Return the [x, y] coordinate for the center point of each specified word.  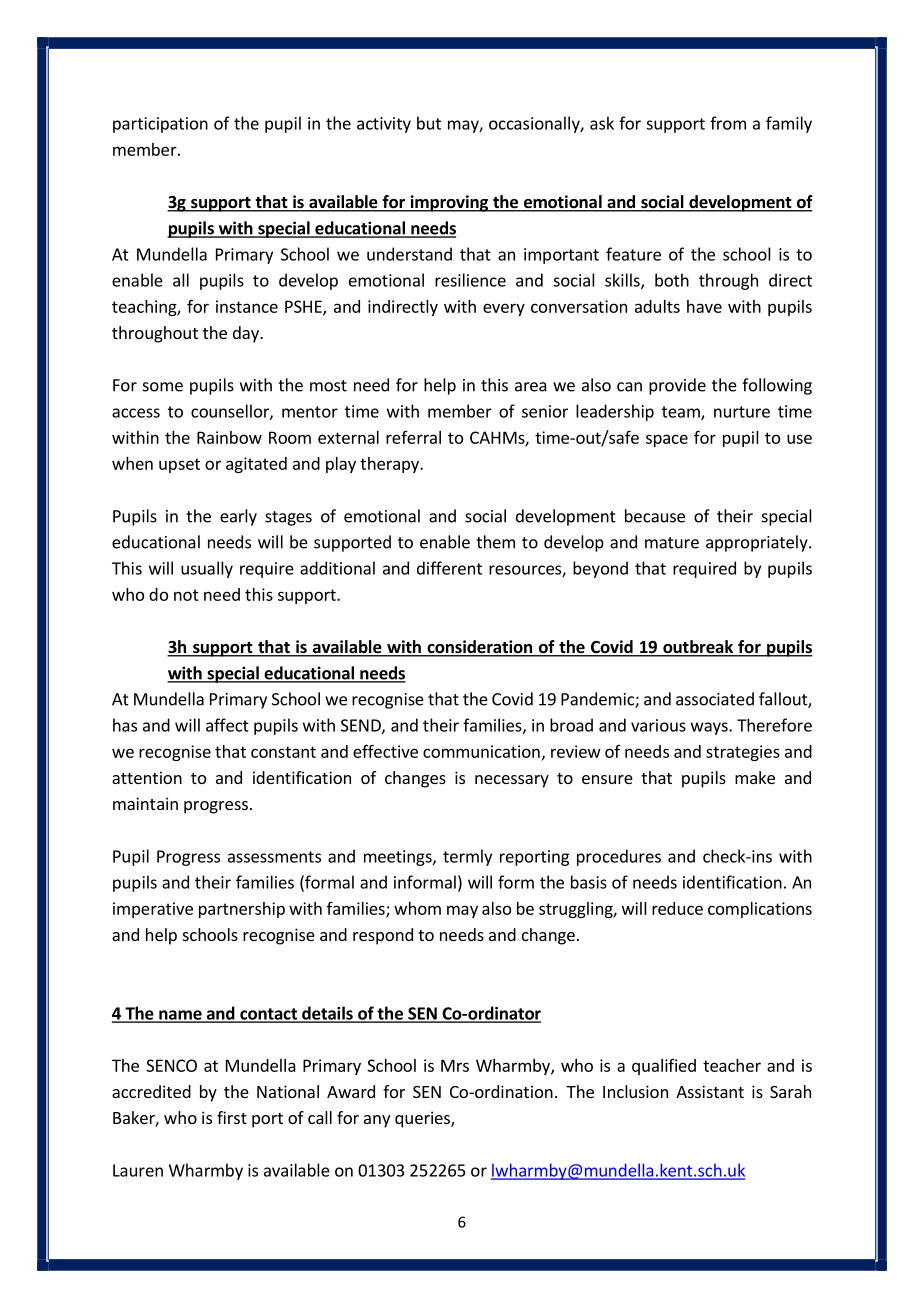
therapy [390, 465]
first [232, 1117]
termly [467, 857]
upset [179, 465]
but [429, 123]
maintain [145, 803]
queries [423, 1119]
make [755, 777]
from [728, 123]
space [667, 440]
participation [160, 125]
